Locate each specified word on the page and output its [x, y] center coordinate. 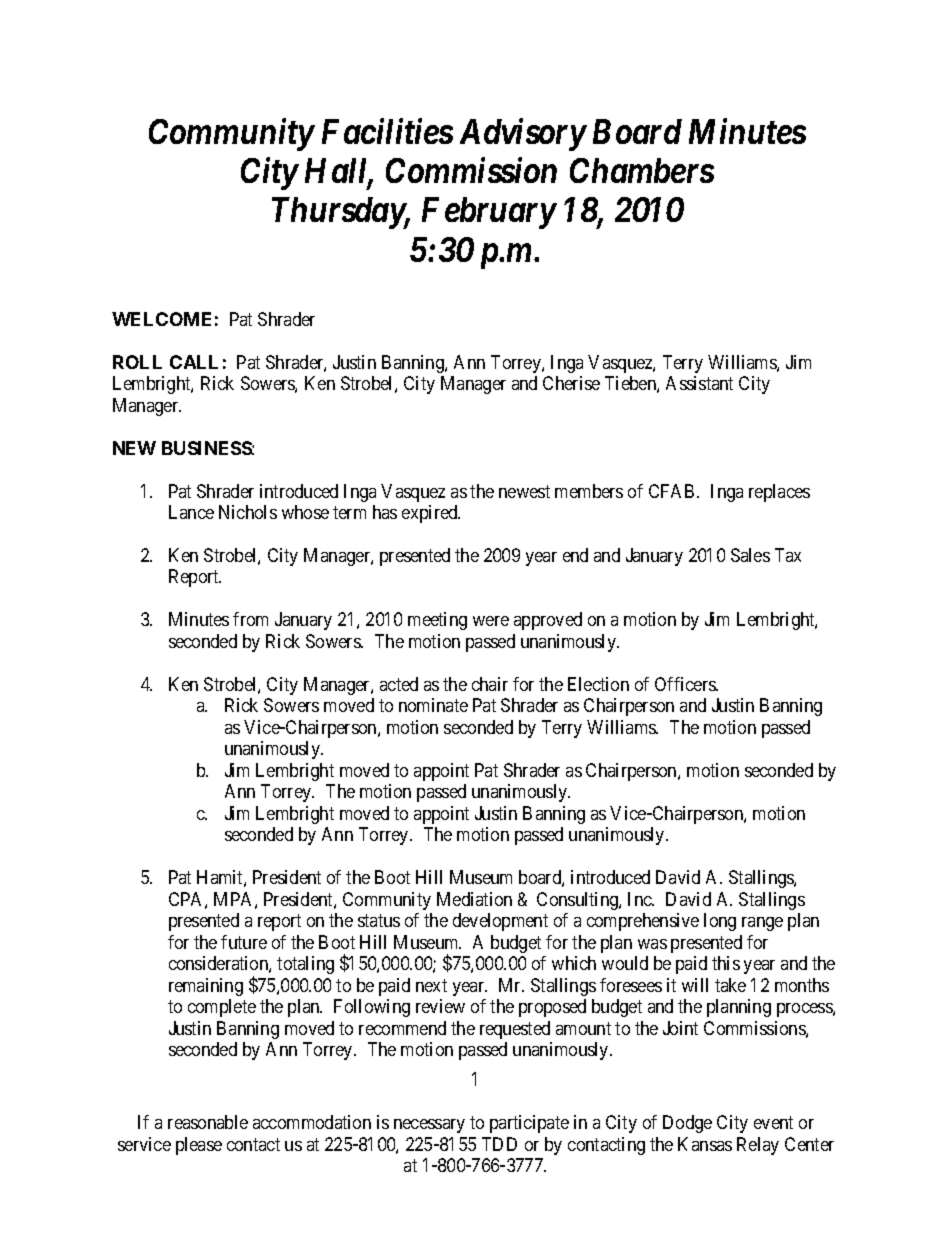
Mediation [474, 899]
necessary [429, 1126]
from [250, 619]
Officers [686, 684]
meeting [437, 621]
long [720, 922]
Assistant [699, 383]
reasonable [208, 1122]
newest [524, 491]
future [244, 942]
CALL [194, 362]
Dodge [687, 1124]
